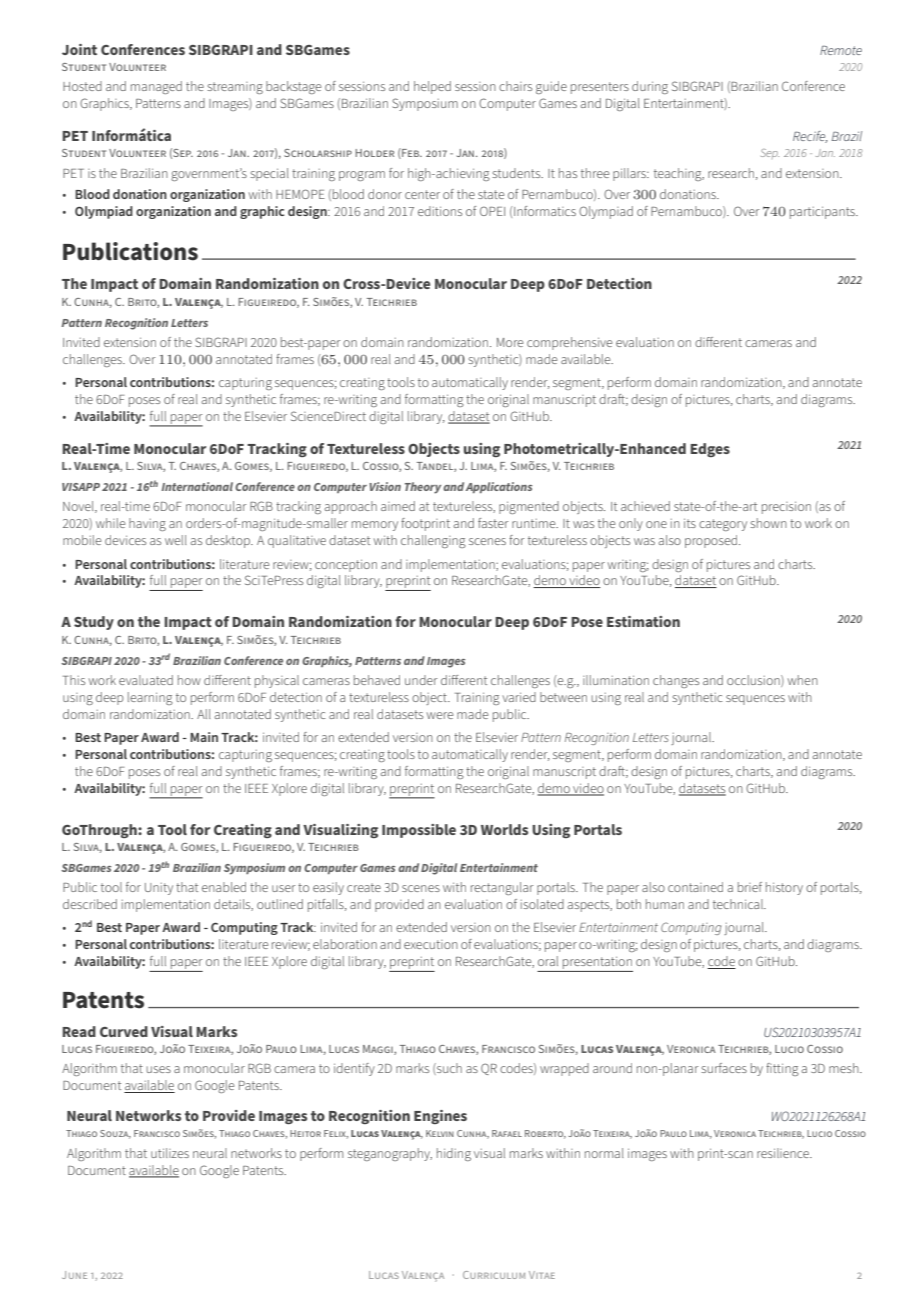 The height and width of the screenshot is (1308, 924). I want to click on occlusion, so click(754, 681).
